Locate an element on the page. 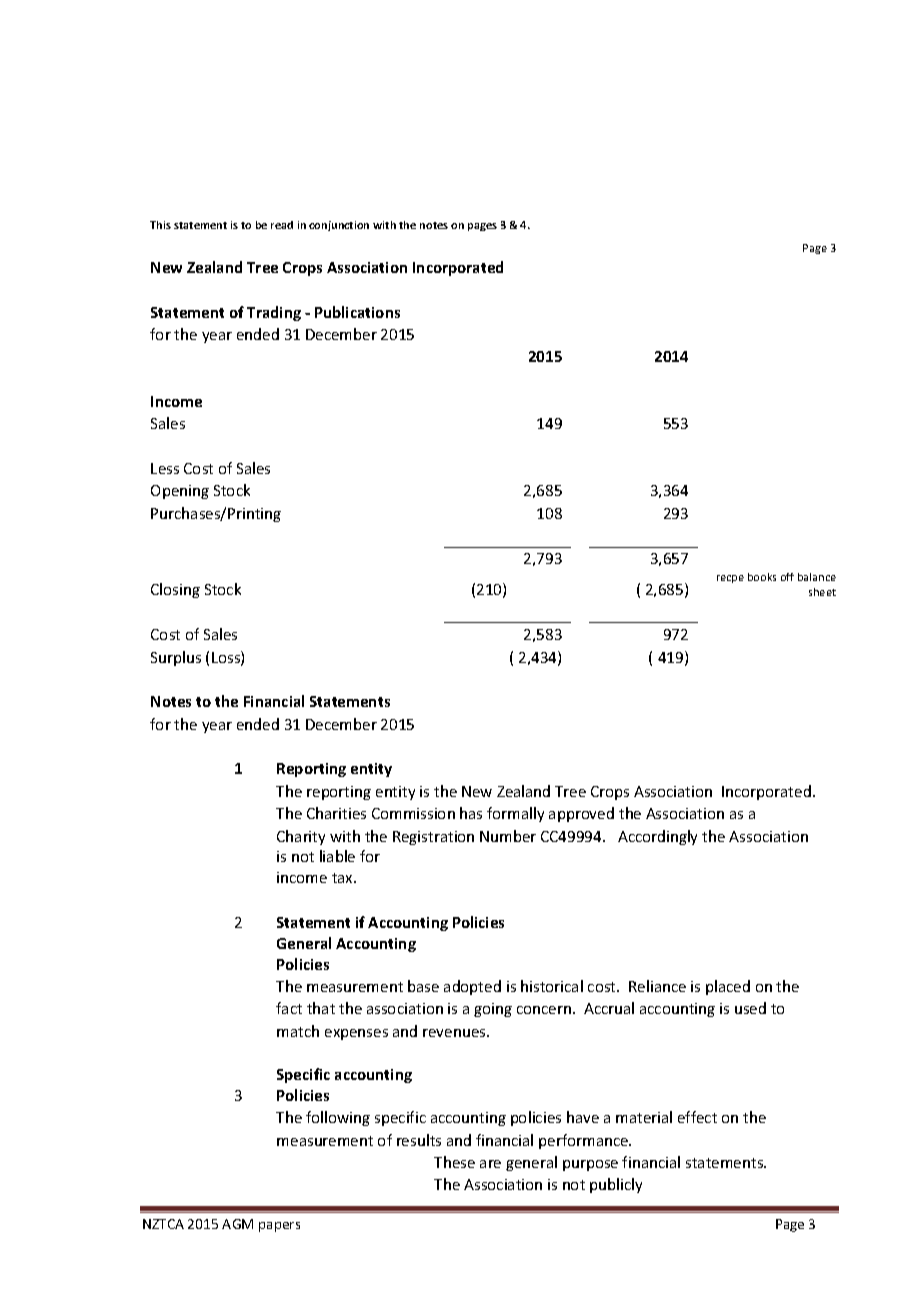  Number is located at coordinates (508, 836).
